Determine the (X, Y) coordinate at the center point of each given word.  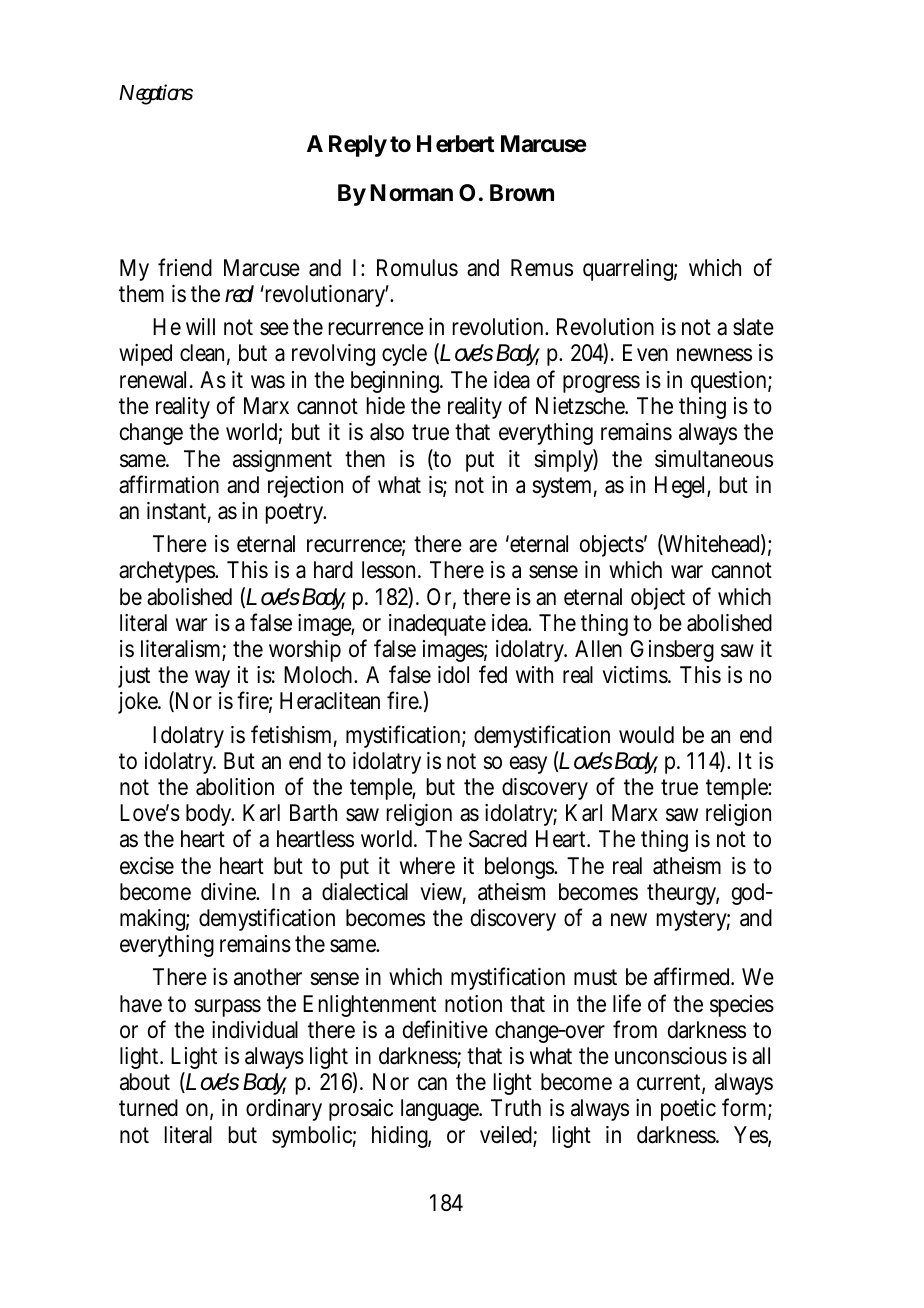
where (427, 866)
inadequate (437, 625)
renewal (153, 380)
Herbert (455, 144)
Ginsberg (672, 651)
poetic (688, 1110)
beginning (397, 382)
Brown (522, 193)
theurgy (683, 894)
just (134, 677)
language (441, 1110)
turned (148, 1108)
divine (230, 892)
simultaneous (714, 459)
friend (185, 267)
